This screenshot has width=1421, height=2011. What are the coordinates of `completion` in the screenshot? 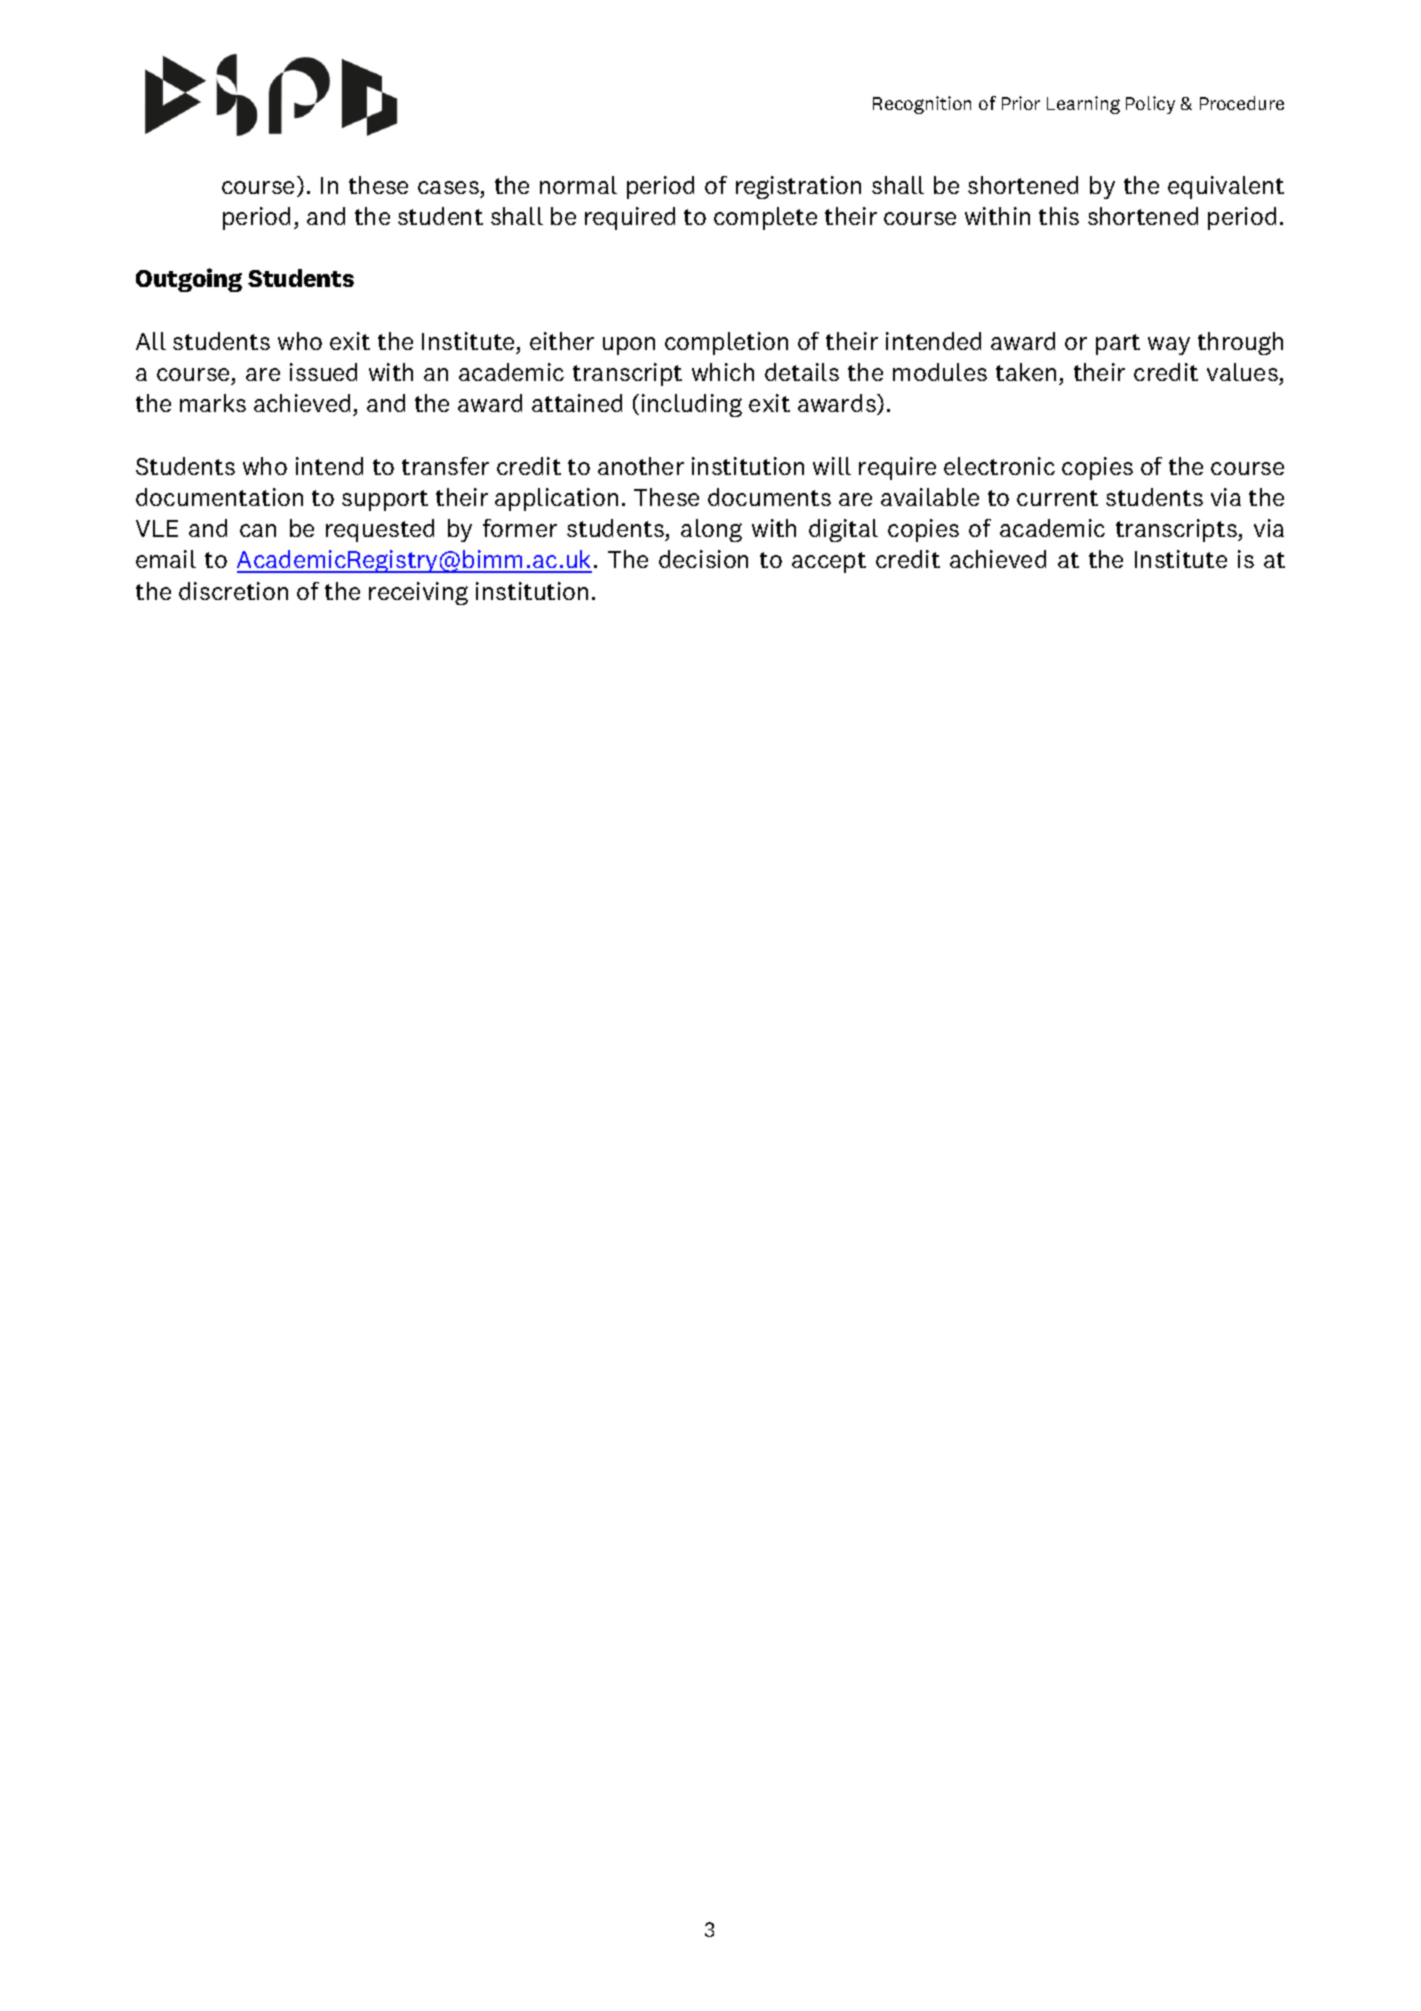 It's located at (726, 343).
